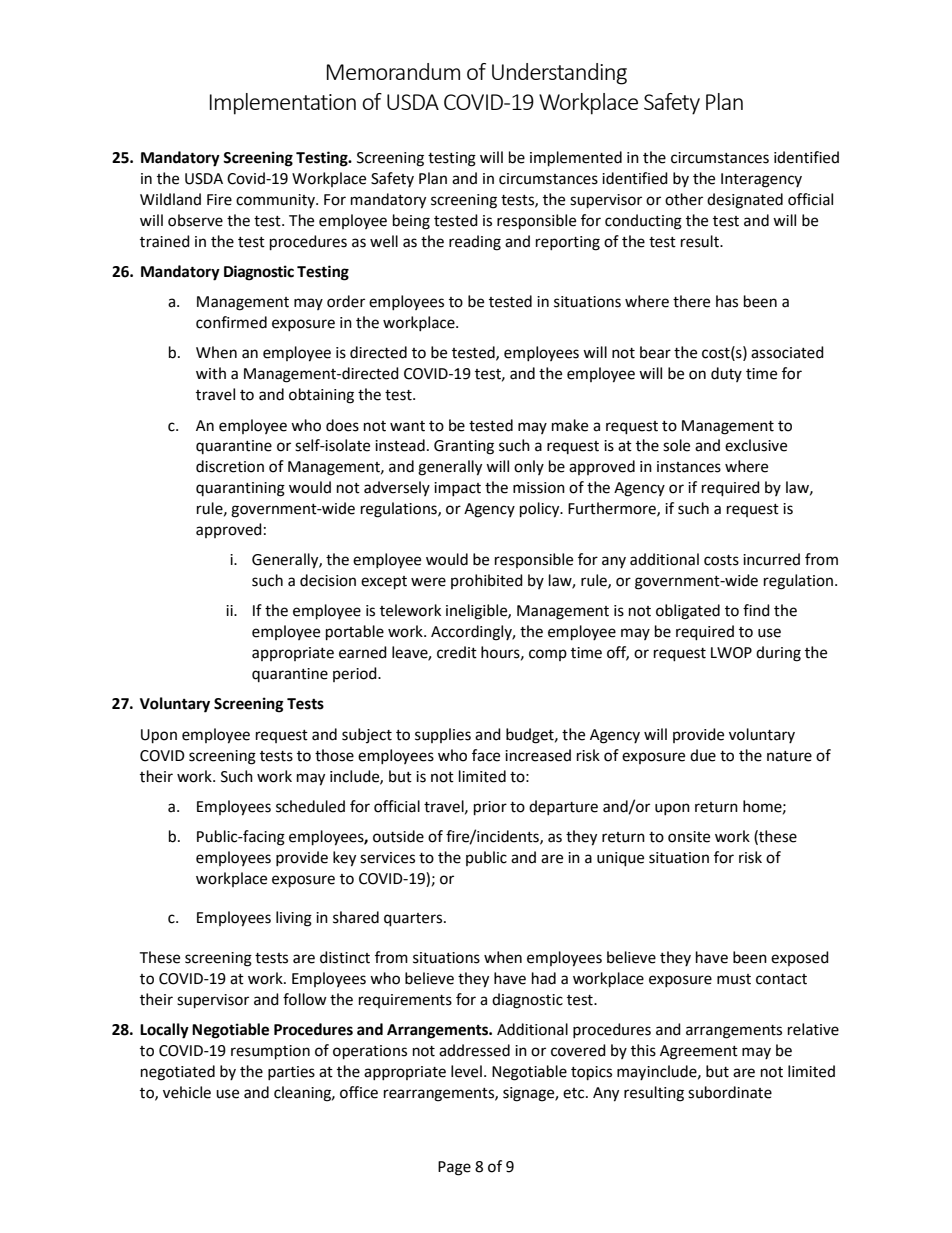 This document has height=1233, width=952. What do you see at coordinates (559, 74) in the document?
I see `Understanding` at bounding box center [559, 74].
